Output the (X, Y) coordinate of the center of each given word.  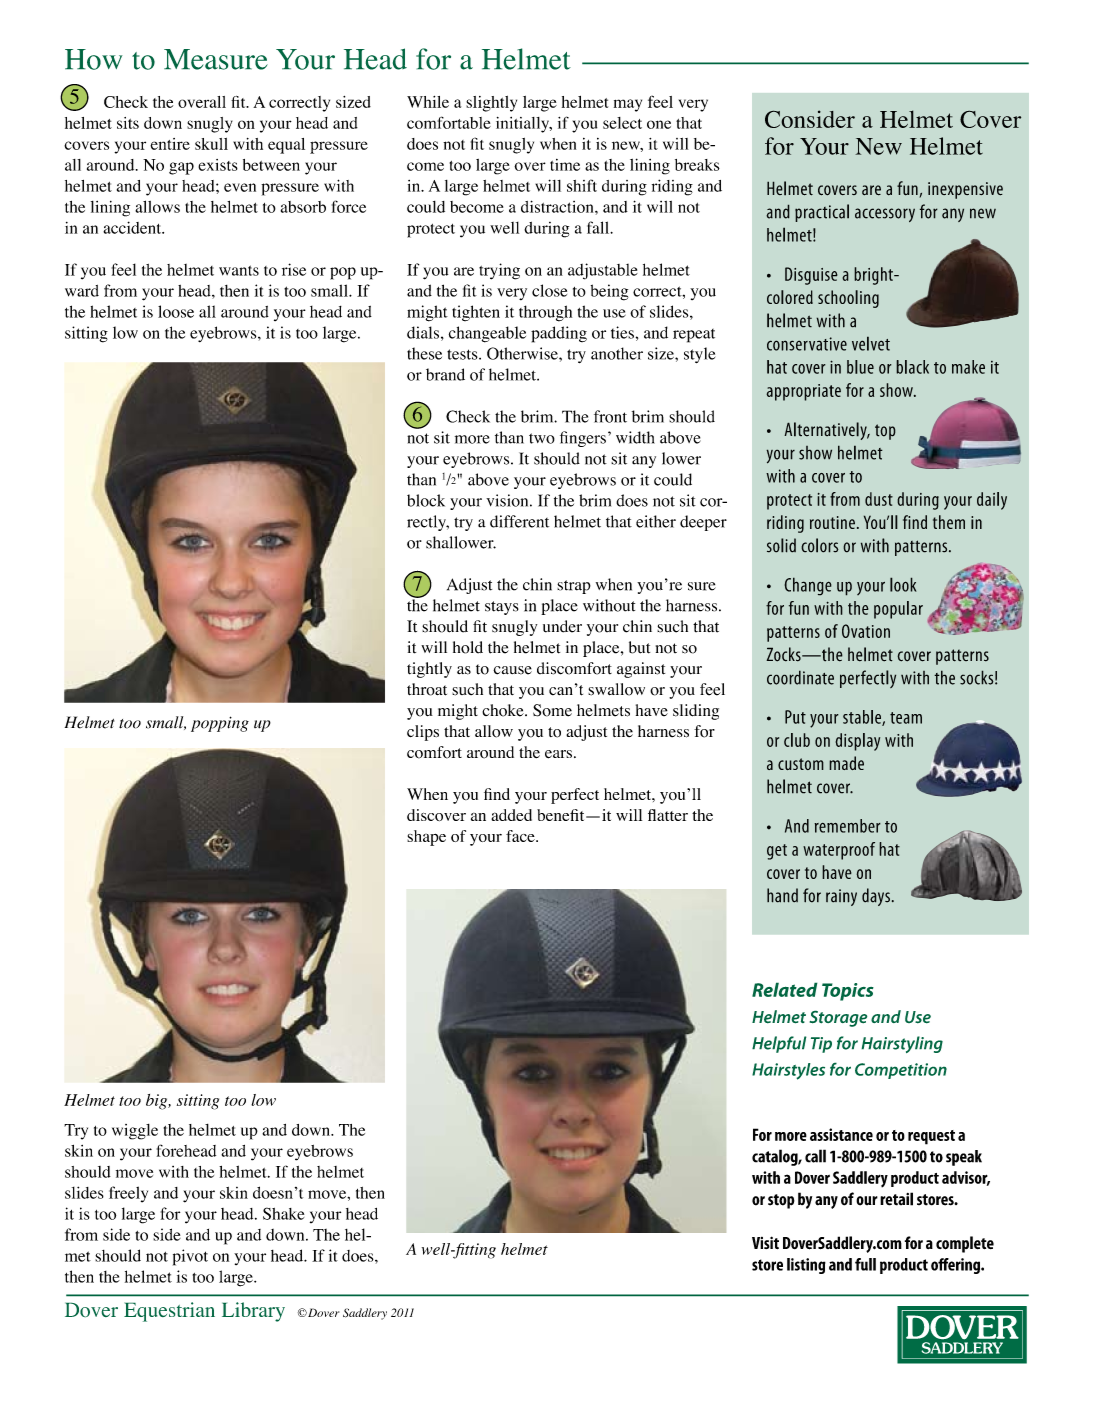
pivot (190, 1257)
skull (211, 144)
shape (426, 838)
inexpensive (965, 190)
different (519, 521)
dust (879, 499)
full (865, 1264)
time (565, 165)
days (876, 897)
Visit (765, 1242)
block (426, 500)
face (521, 836)
